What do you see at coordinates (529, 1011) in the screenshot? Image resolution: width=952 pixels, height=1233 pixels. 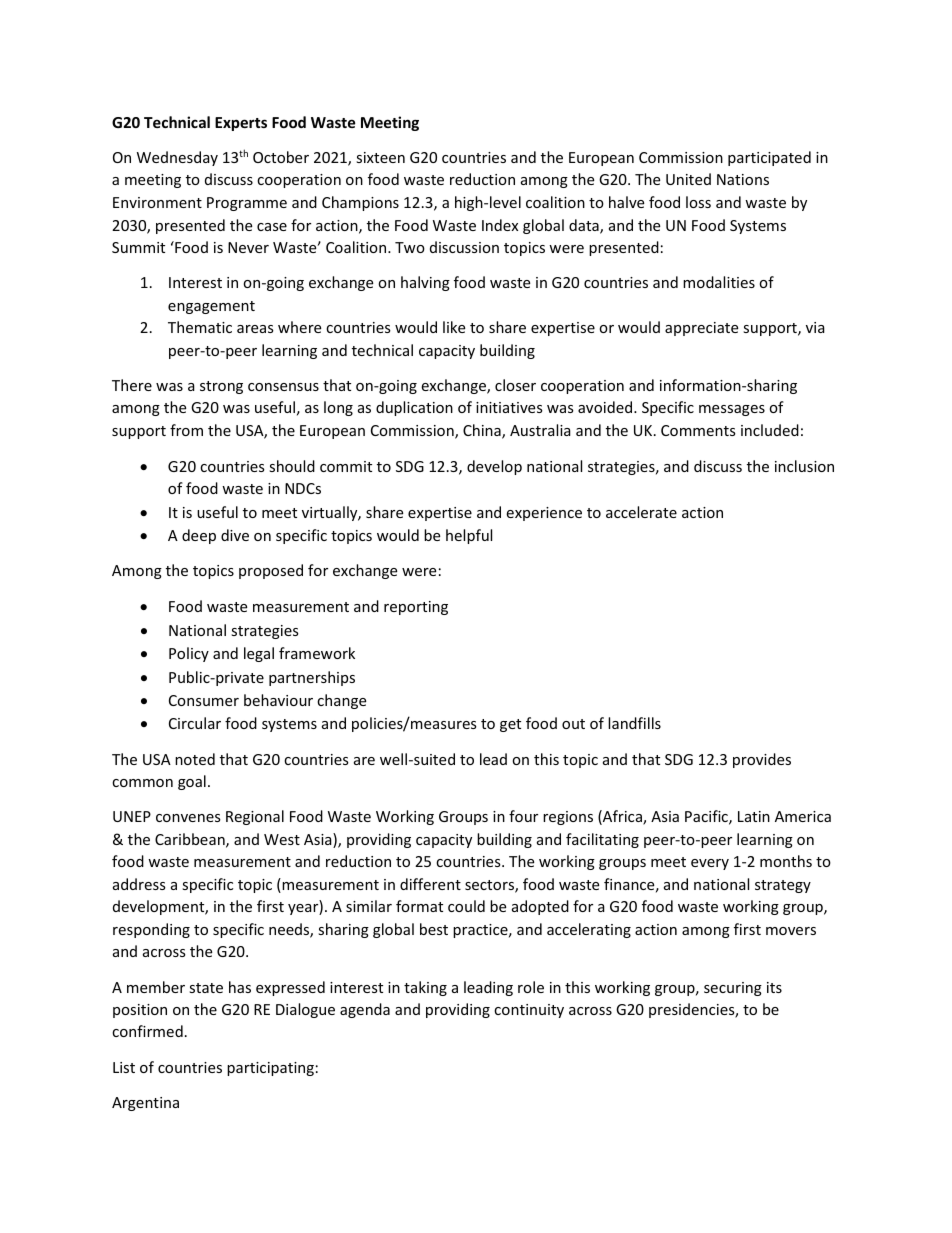 I see `continuity` at bounding box center [529, 1011].
